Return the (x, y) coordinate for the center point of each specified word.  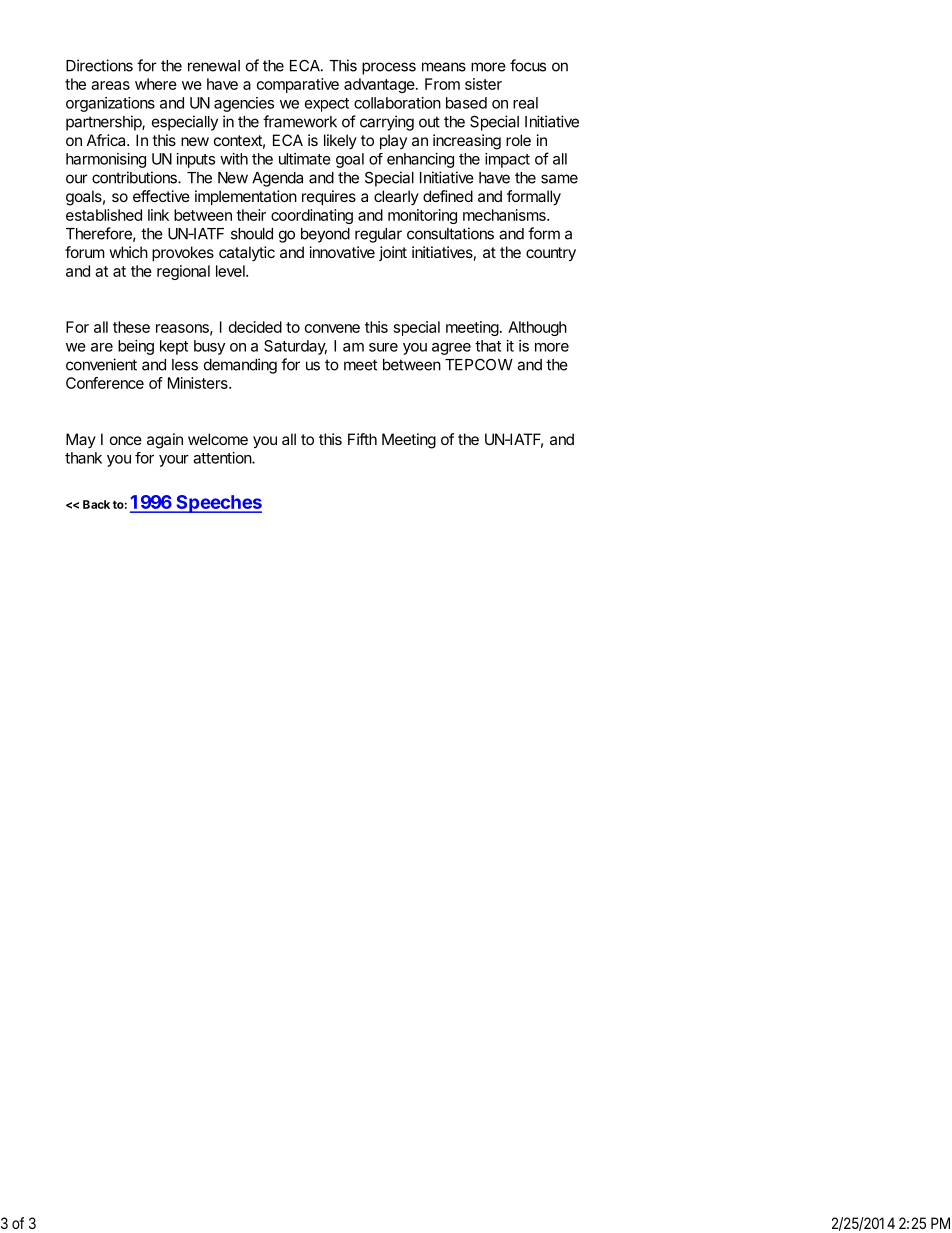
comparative (298, 85)
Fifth (362, 439)
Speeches (218, 504)
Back (96, 504)
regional (183, 272)
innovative (342, 252)
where (156, 84)
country (551, 254)
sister (483, 84)
